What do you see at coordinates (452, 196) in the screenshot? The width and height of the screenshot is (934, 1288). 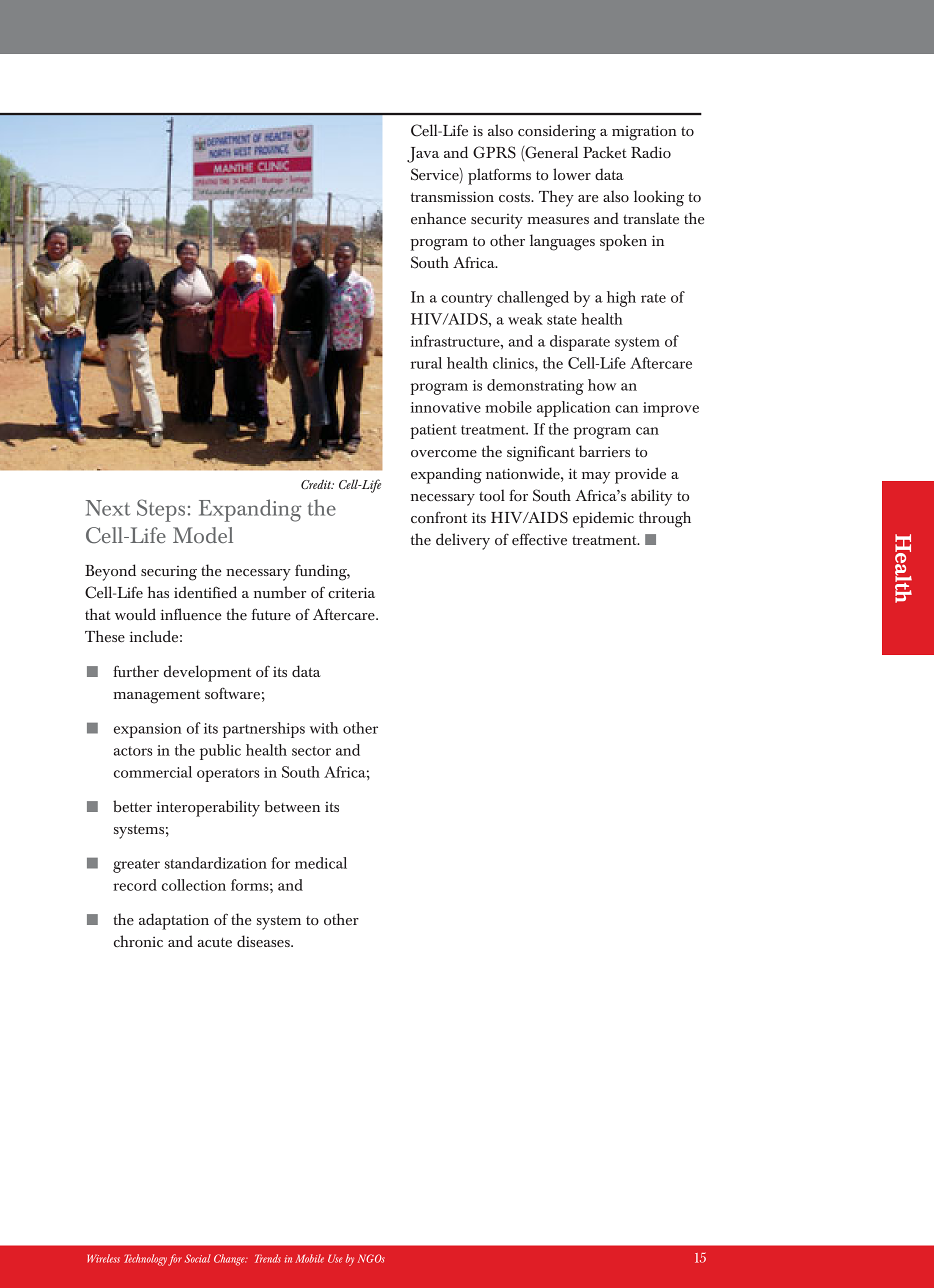 I see `transmission` at bounding box center [452, 196].
